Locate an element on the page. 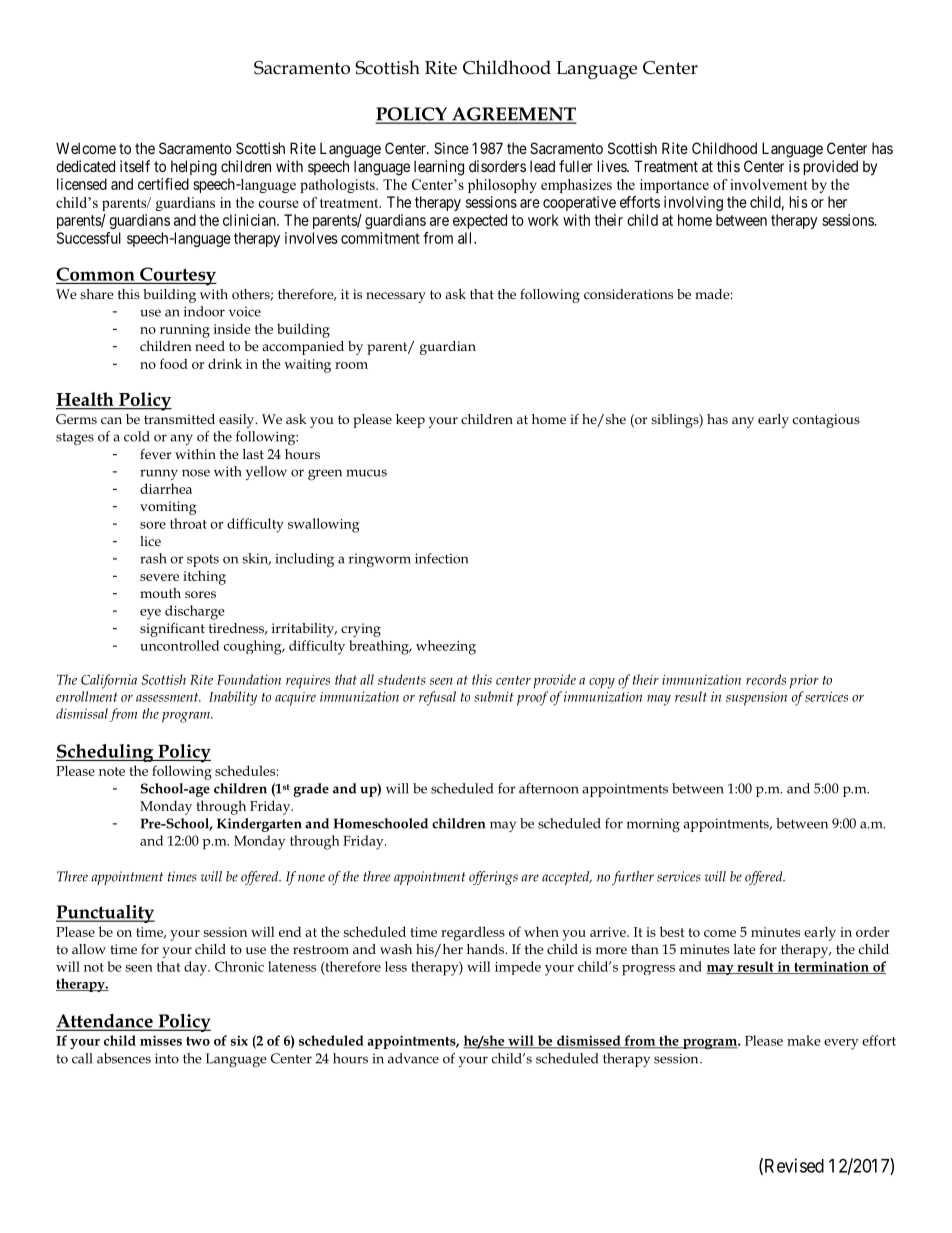 The image size is (952, 1233). involvement is located at coordinates (769, 184).
